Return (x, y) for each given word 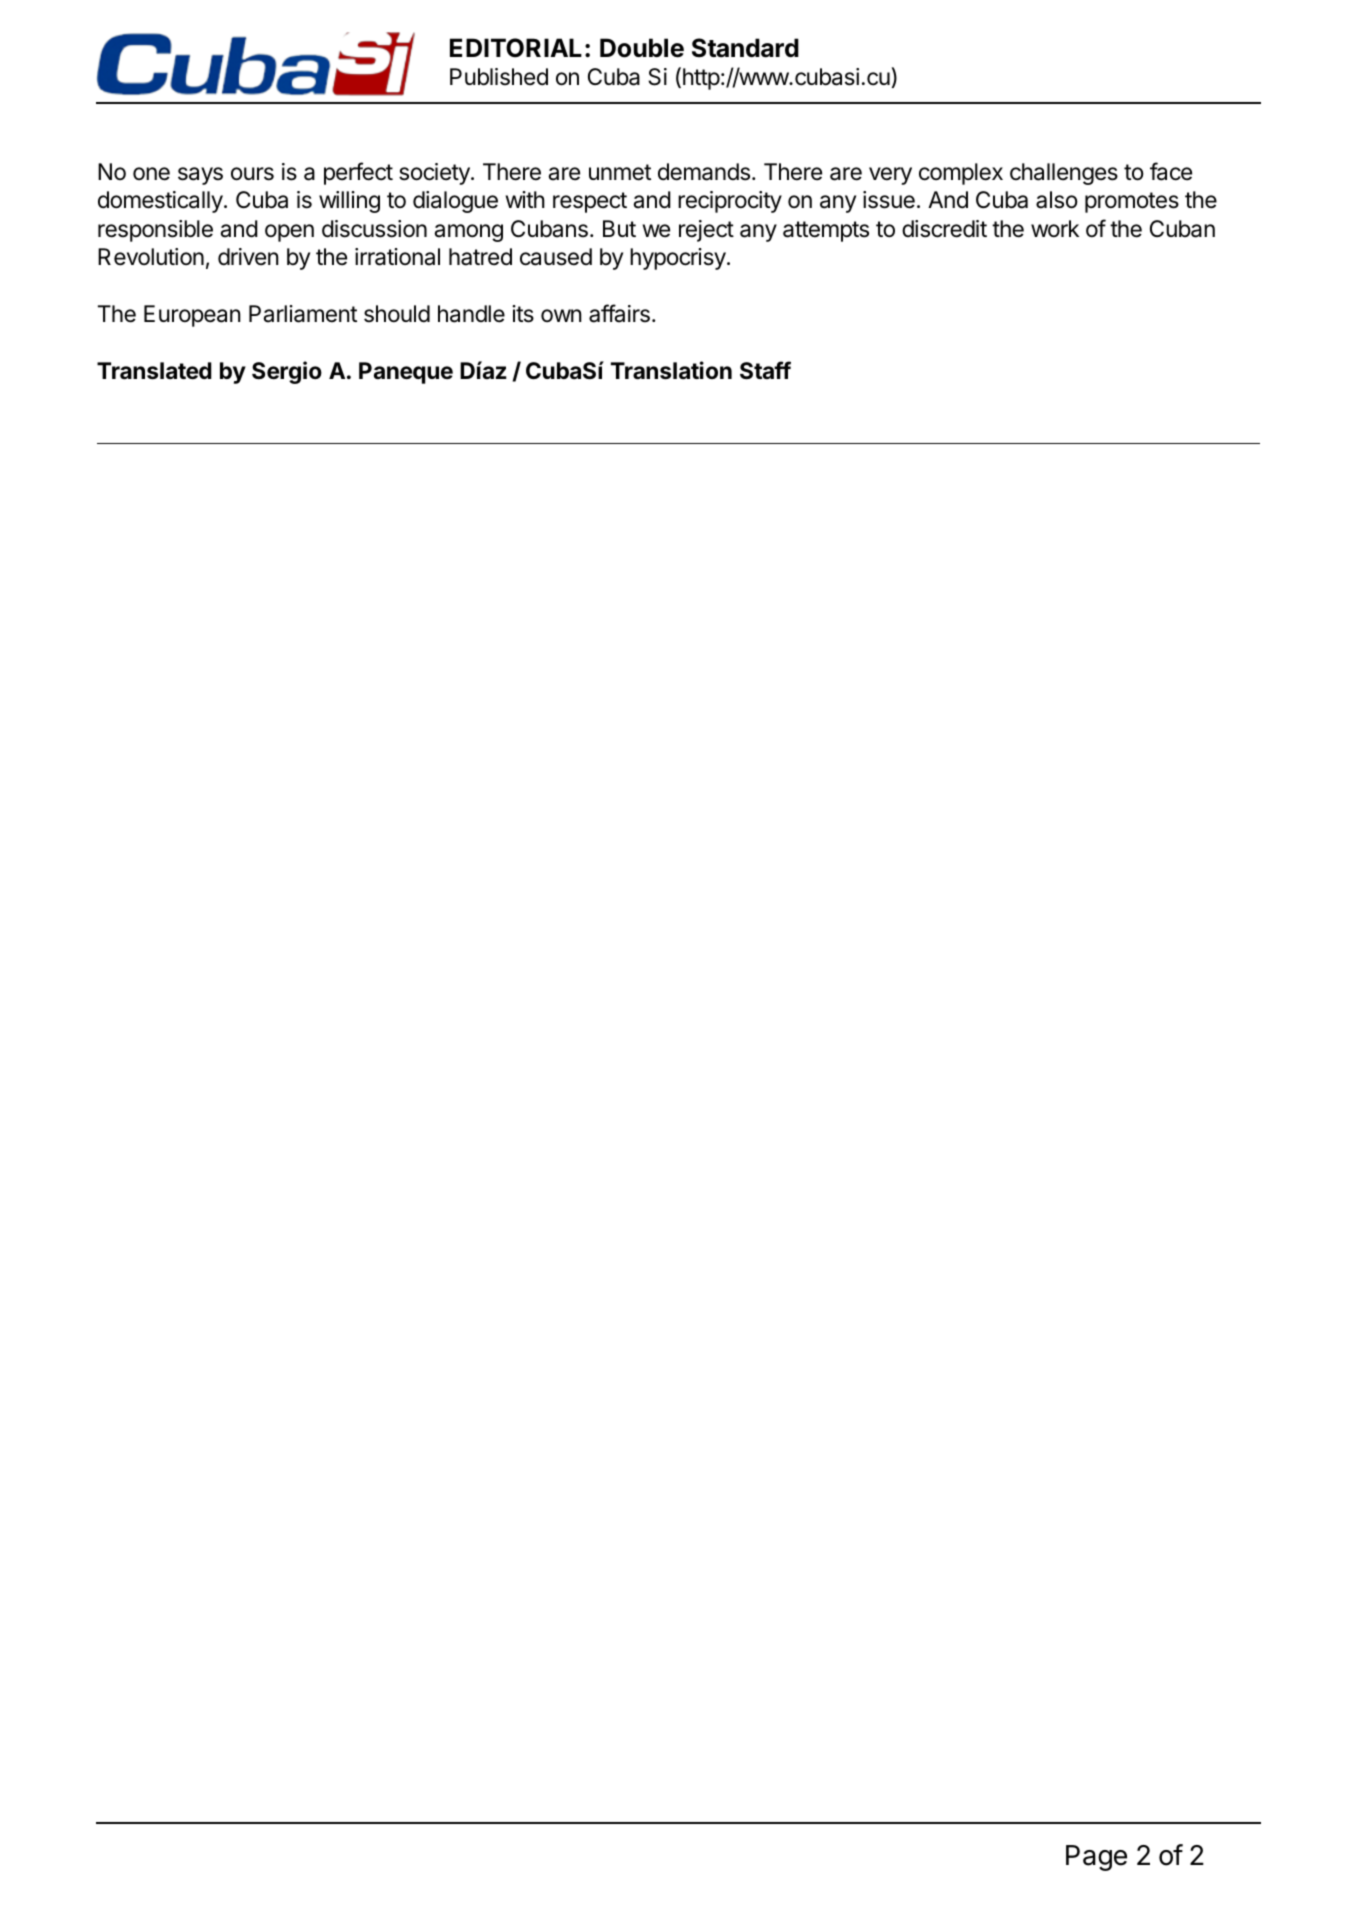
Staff (765, 370)
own (561, 315)
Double (642, 48)
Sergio (287, 372)
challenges (1064, 174)
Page (1096, 1858)
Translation (671, 370)
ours (252, 174)
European (192, 316)
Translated (154, 371)
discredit (944, 229)
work (1055, 229)
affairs (619, 313)
